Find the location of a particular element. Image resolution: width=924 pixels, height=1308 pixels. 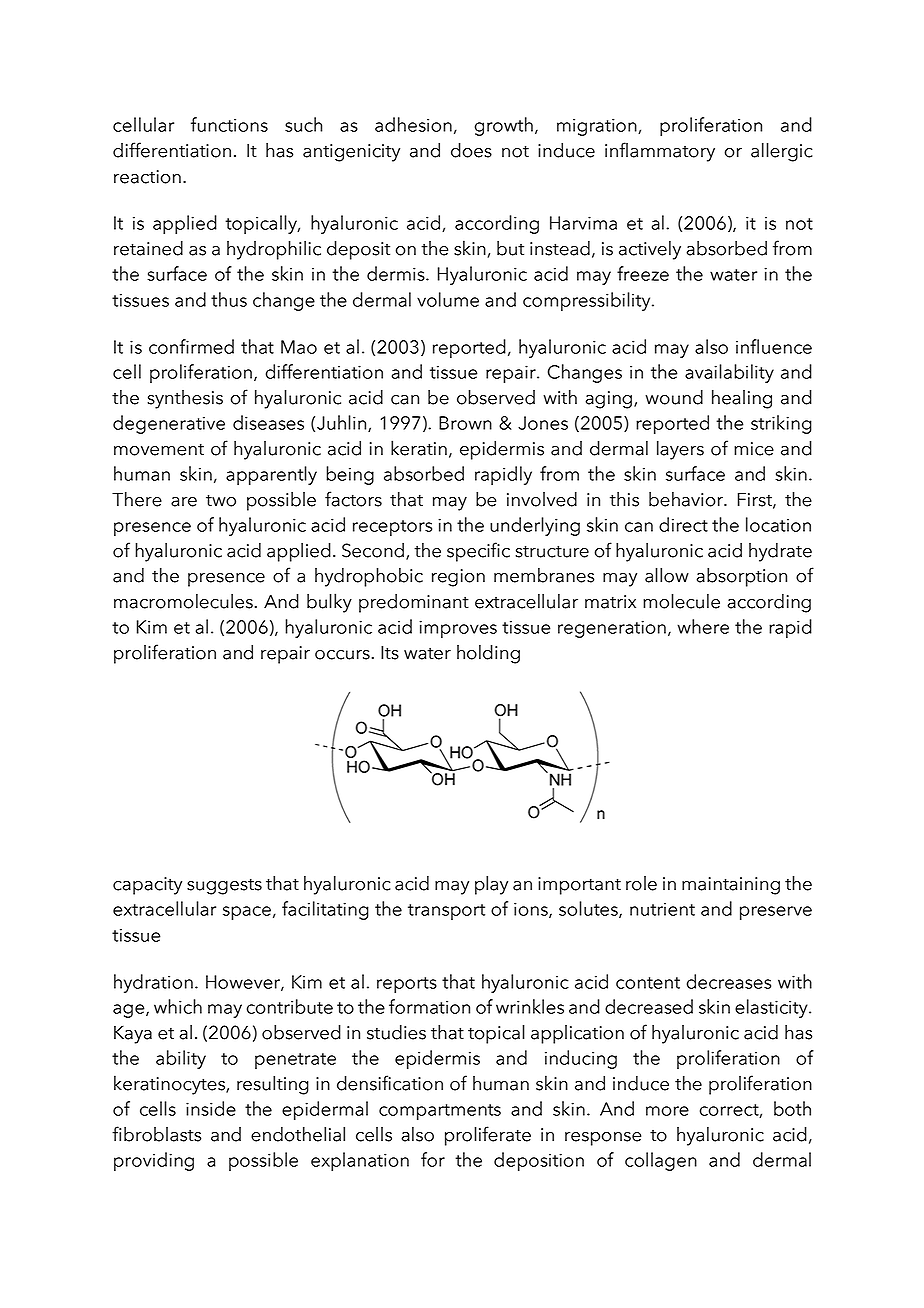

does is located at coordinates (471, 150).
